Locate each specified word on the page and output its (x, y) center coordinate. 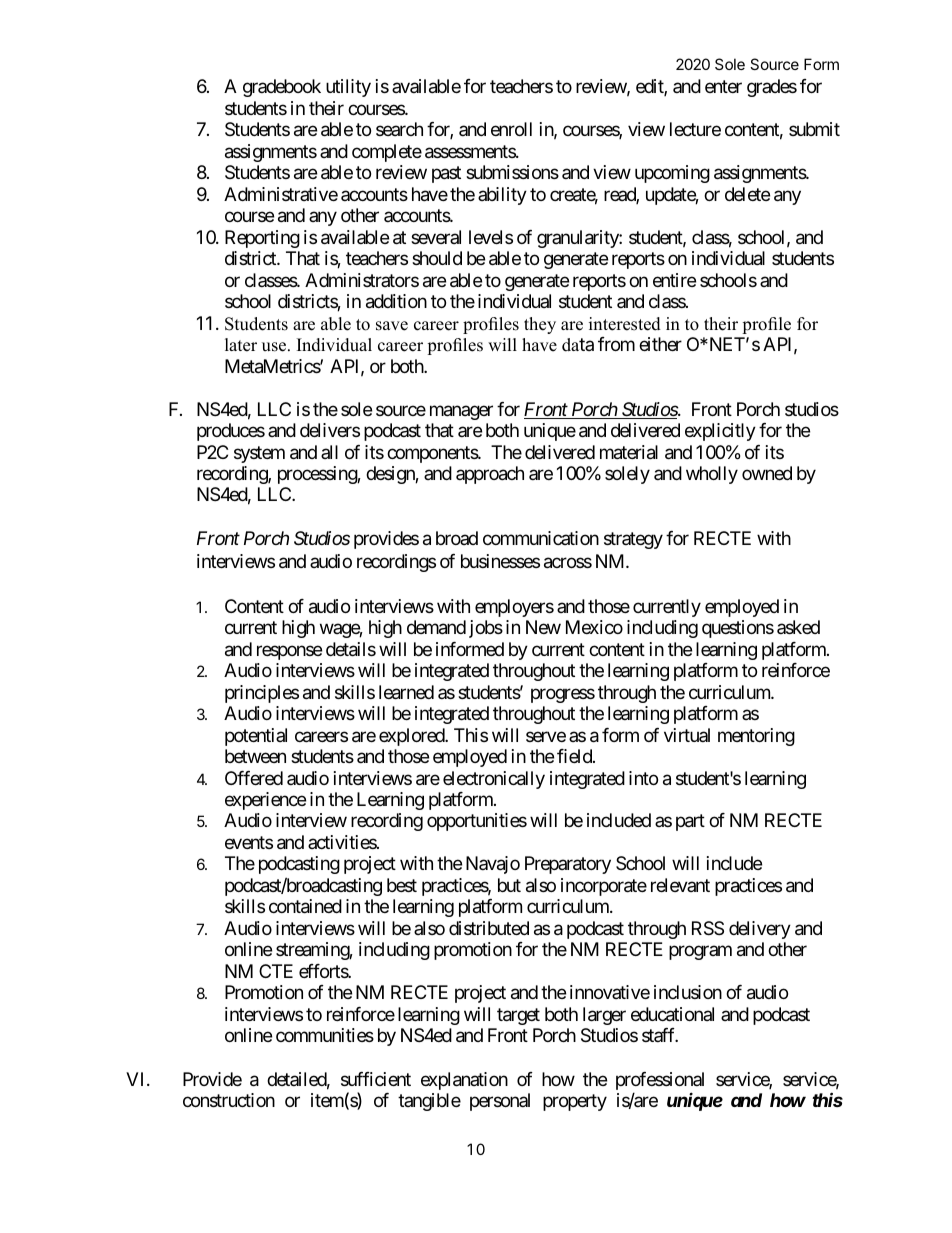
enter (723, 87)
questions (738, 629)
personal (500, 1102)
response (289, 652)
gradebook (282, 88)
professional (660, 1082)
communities (325, 1035)
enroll (511, 129)
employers (514, 608)
